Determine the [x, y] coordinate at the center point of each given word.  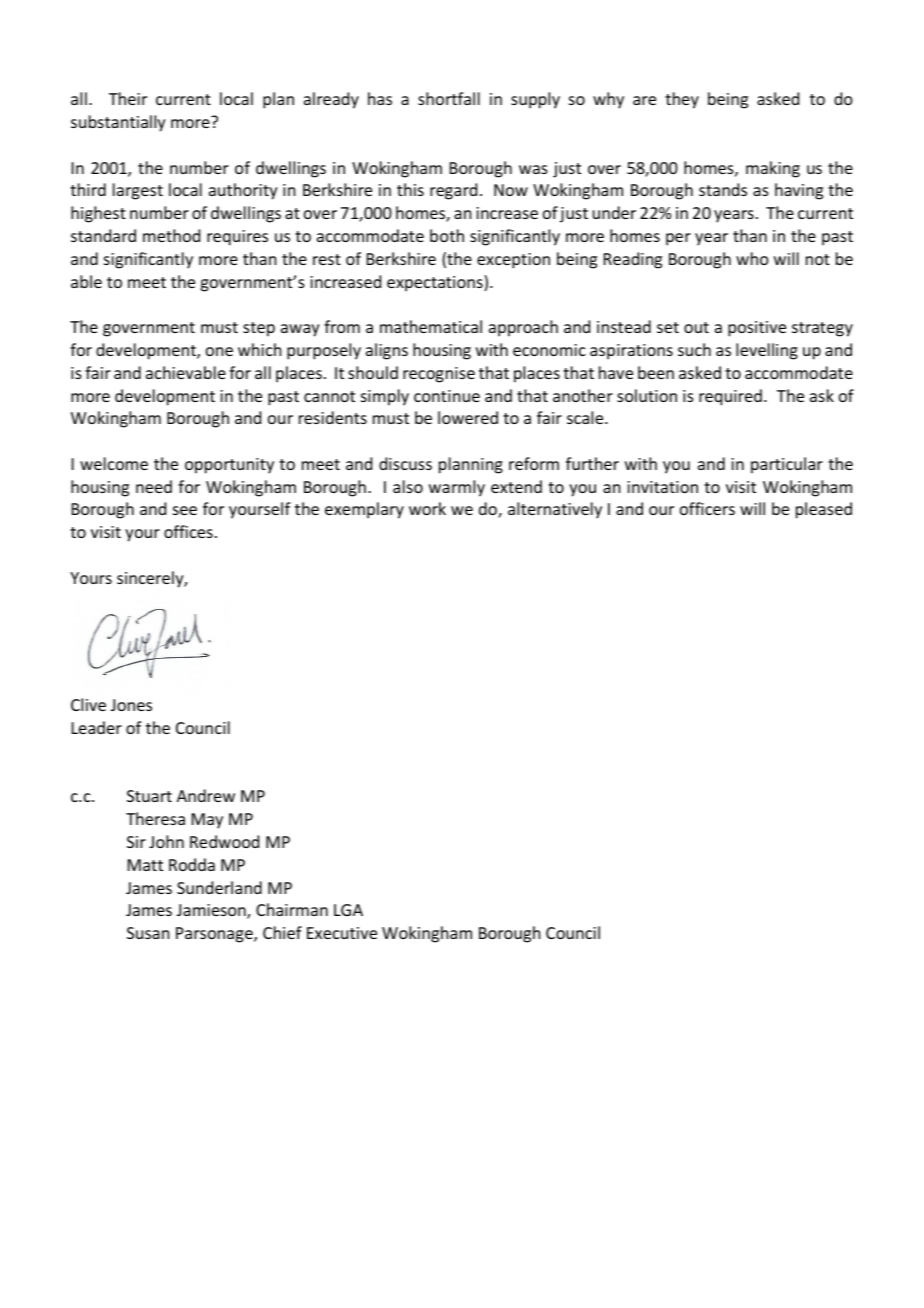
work [427, 508]
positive [757, 329]
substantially [118, 123]
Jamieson [212, 911]
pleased [824, 510]
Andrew [206, 795]
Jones [131, 705]
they [682, 100]
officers [707, 508]
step [259, 329]
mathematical [431, 326]
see [185, 510]
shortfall [449, 98]
